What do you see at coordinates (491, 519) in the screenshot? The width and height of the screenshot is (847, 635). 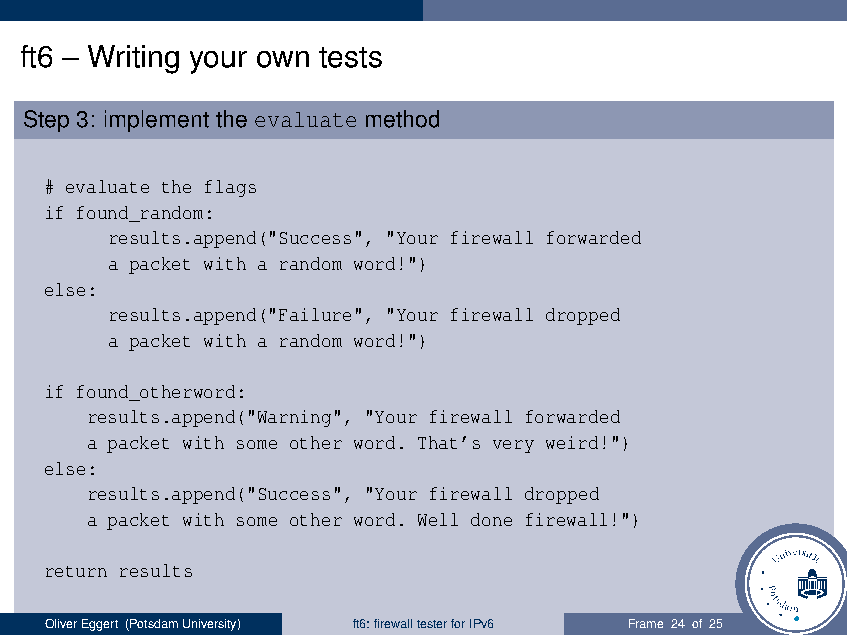 I see `done` at bounding box center [491, 519].
